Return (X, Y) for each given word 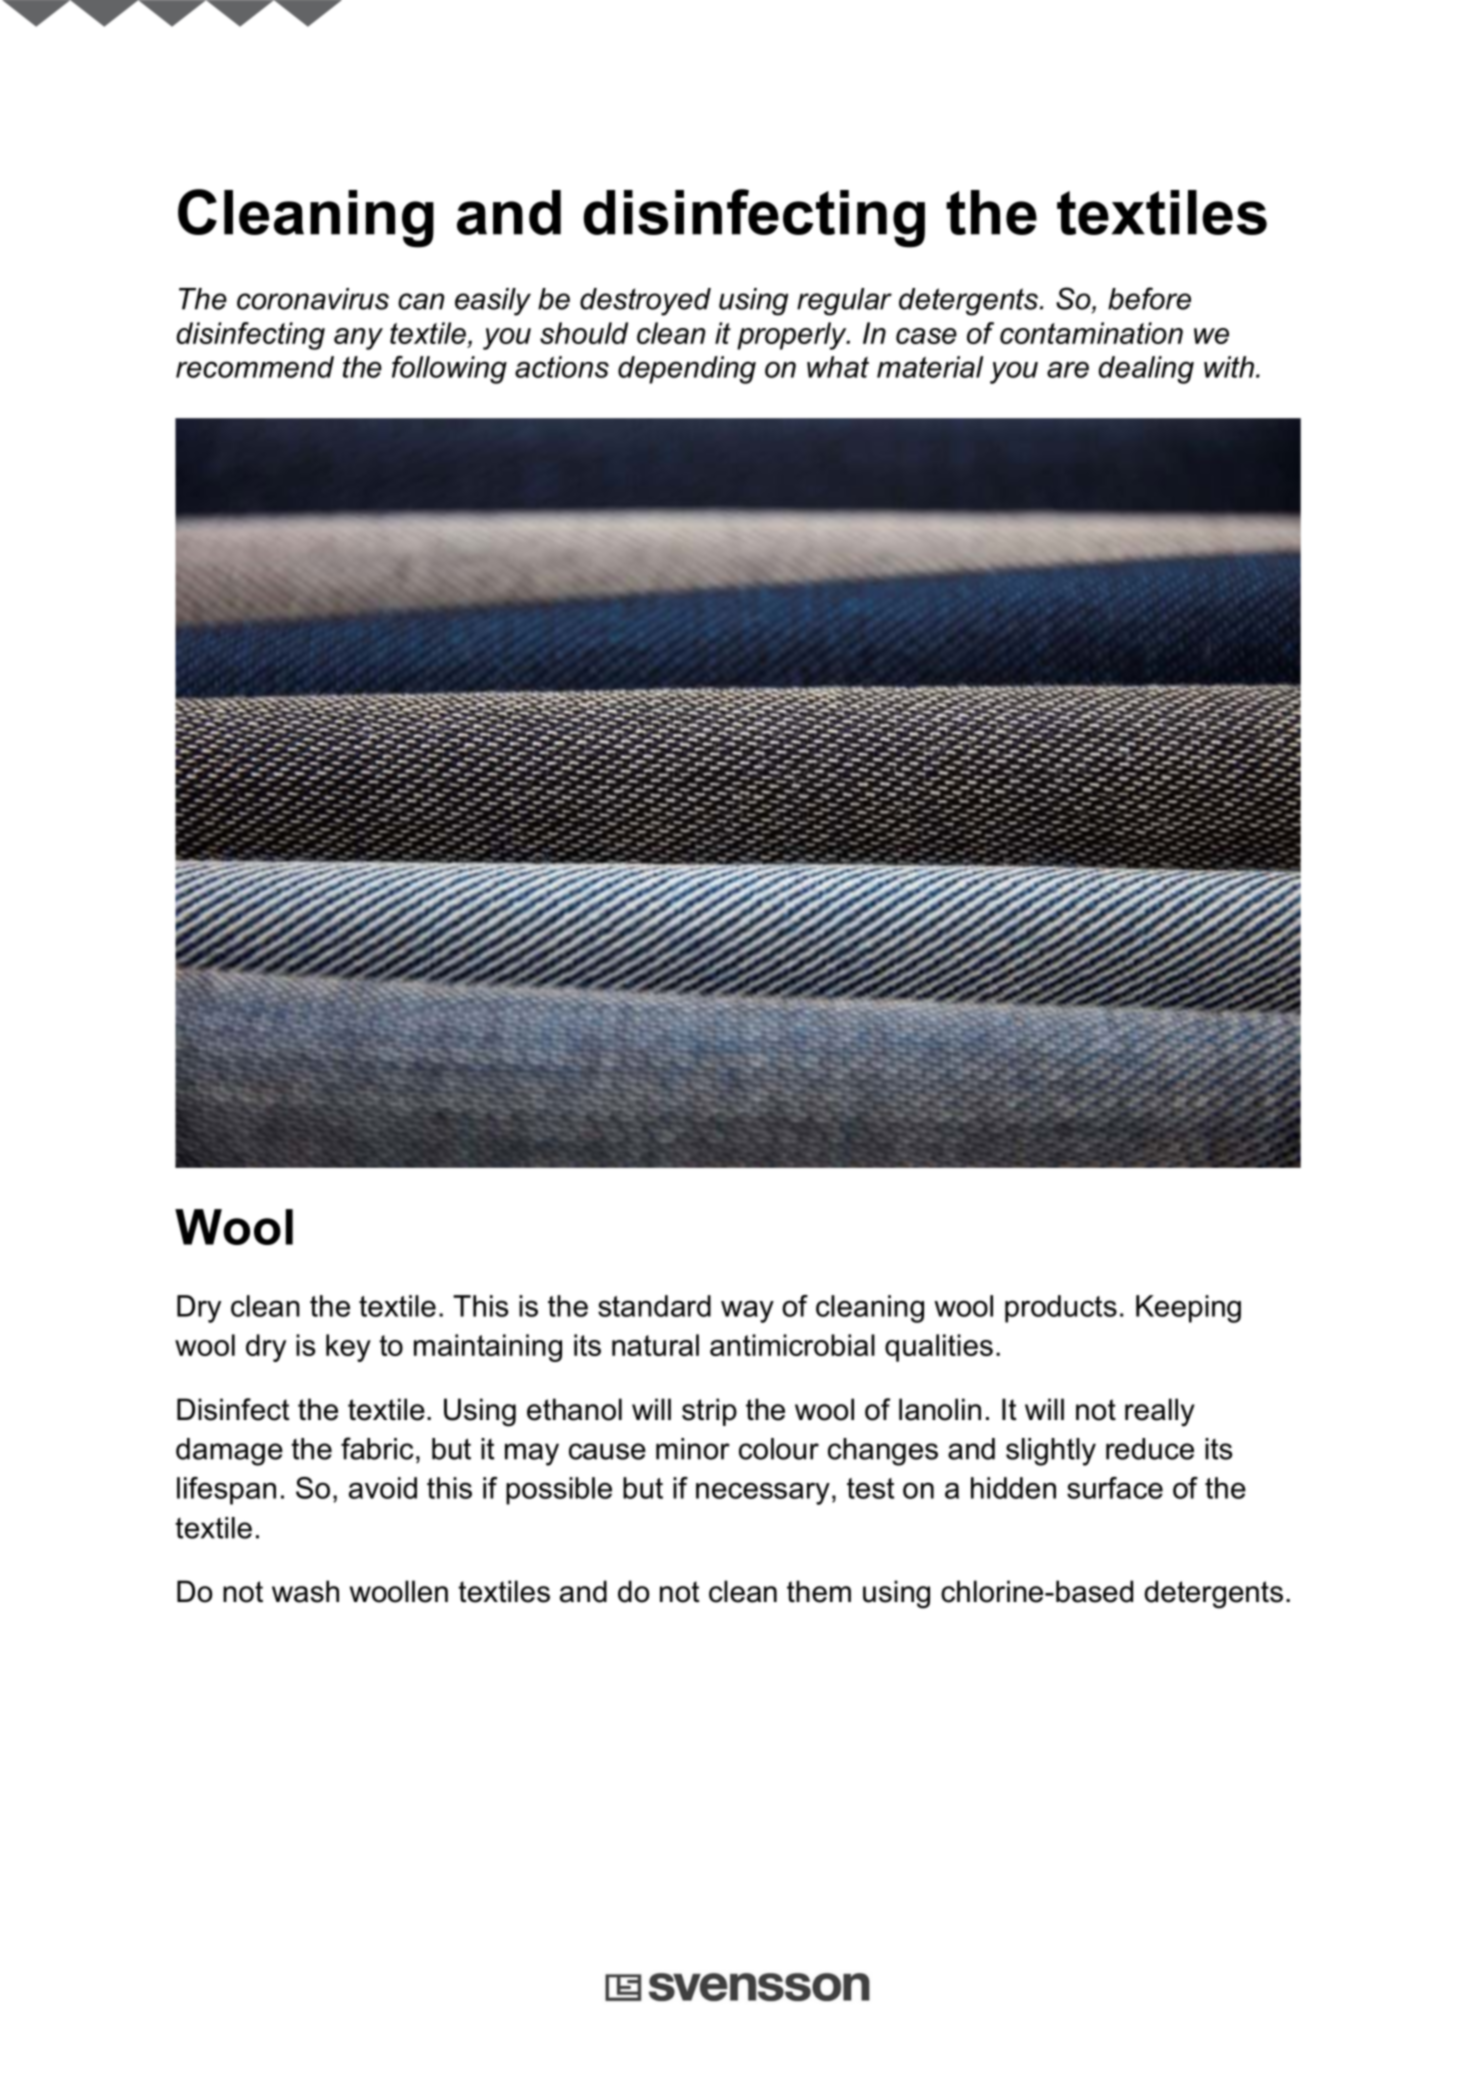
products (1061, 1309)
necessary (763, 1493)
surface (1115, 1488)
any (358, 339)
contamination (1091, 333)
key (348, 1348)
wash (305, 1591)
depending (687, 370)
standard (654, 1306)
